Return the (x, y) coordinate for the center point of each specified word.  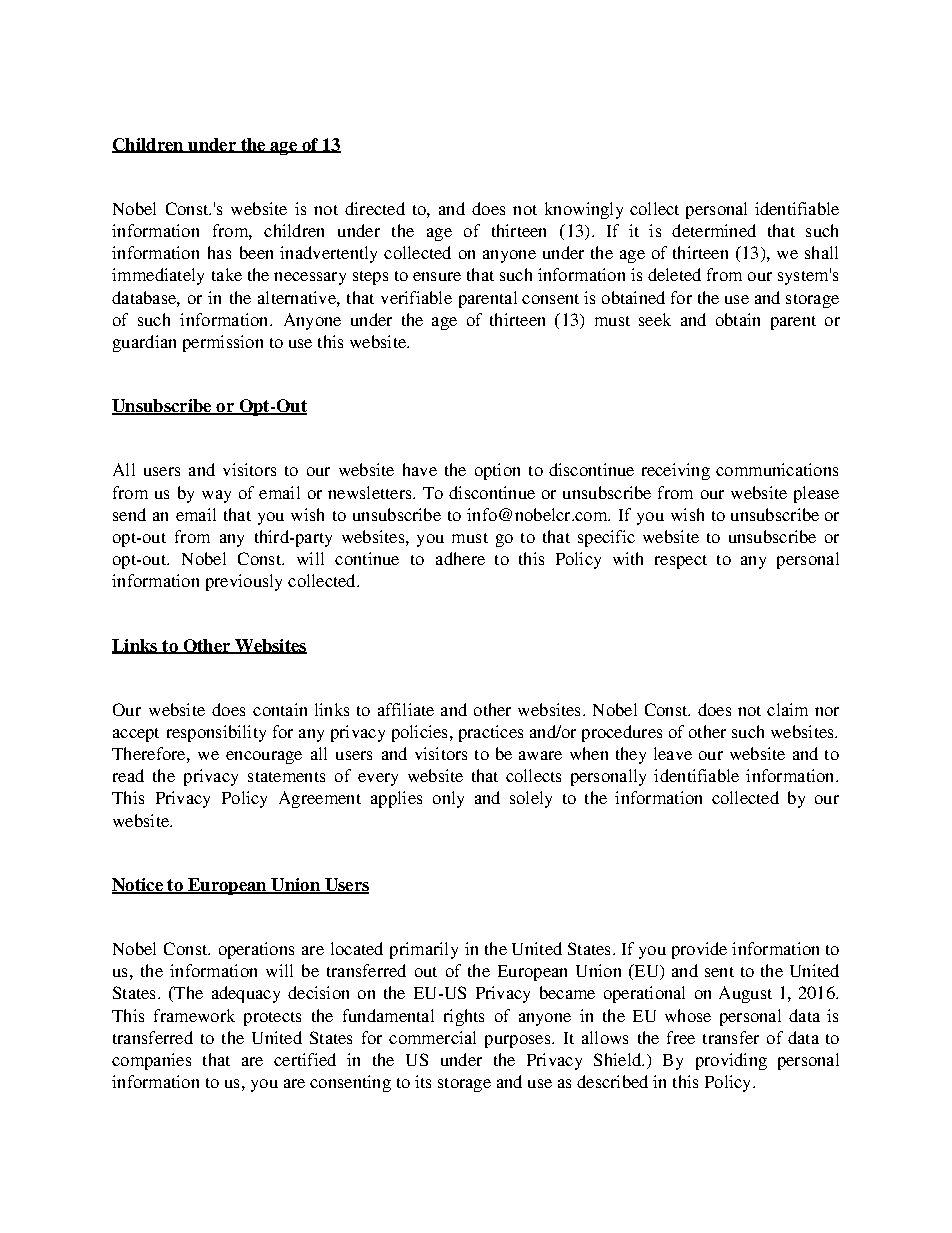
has (219, 252)
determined (714, 230)
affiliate (406, 709)
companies (151, 1061)
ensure (437, 276)
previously (244, 582)
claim (787, 709)
